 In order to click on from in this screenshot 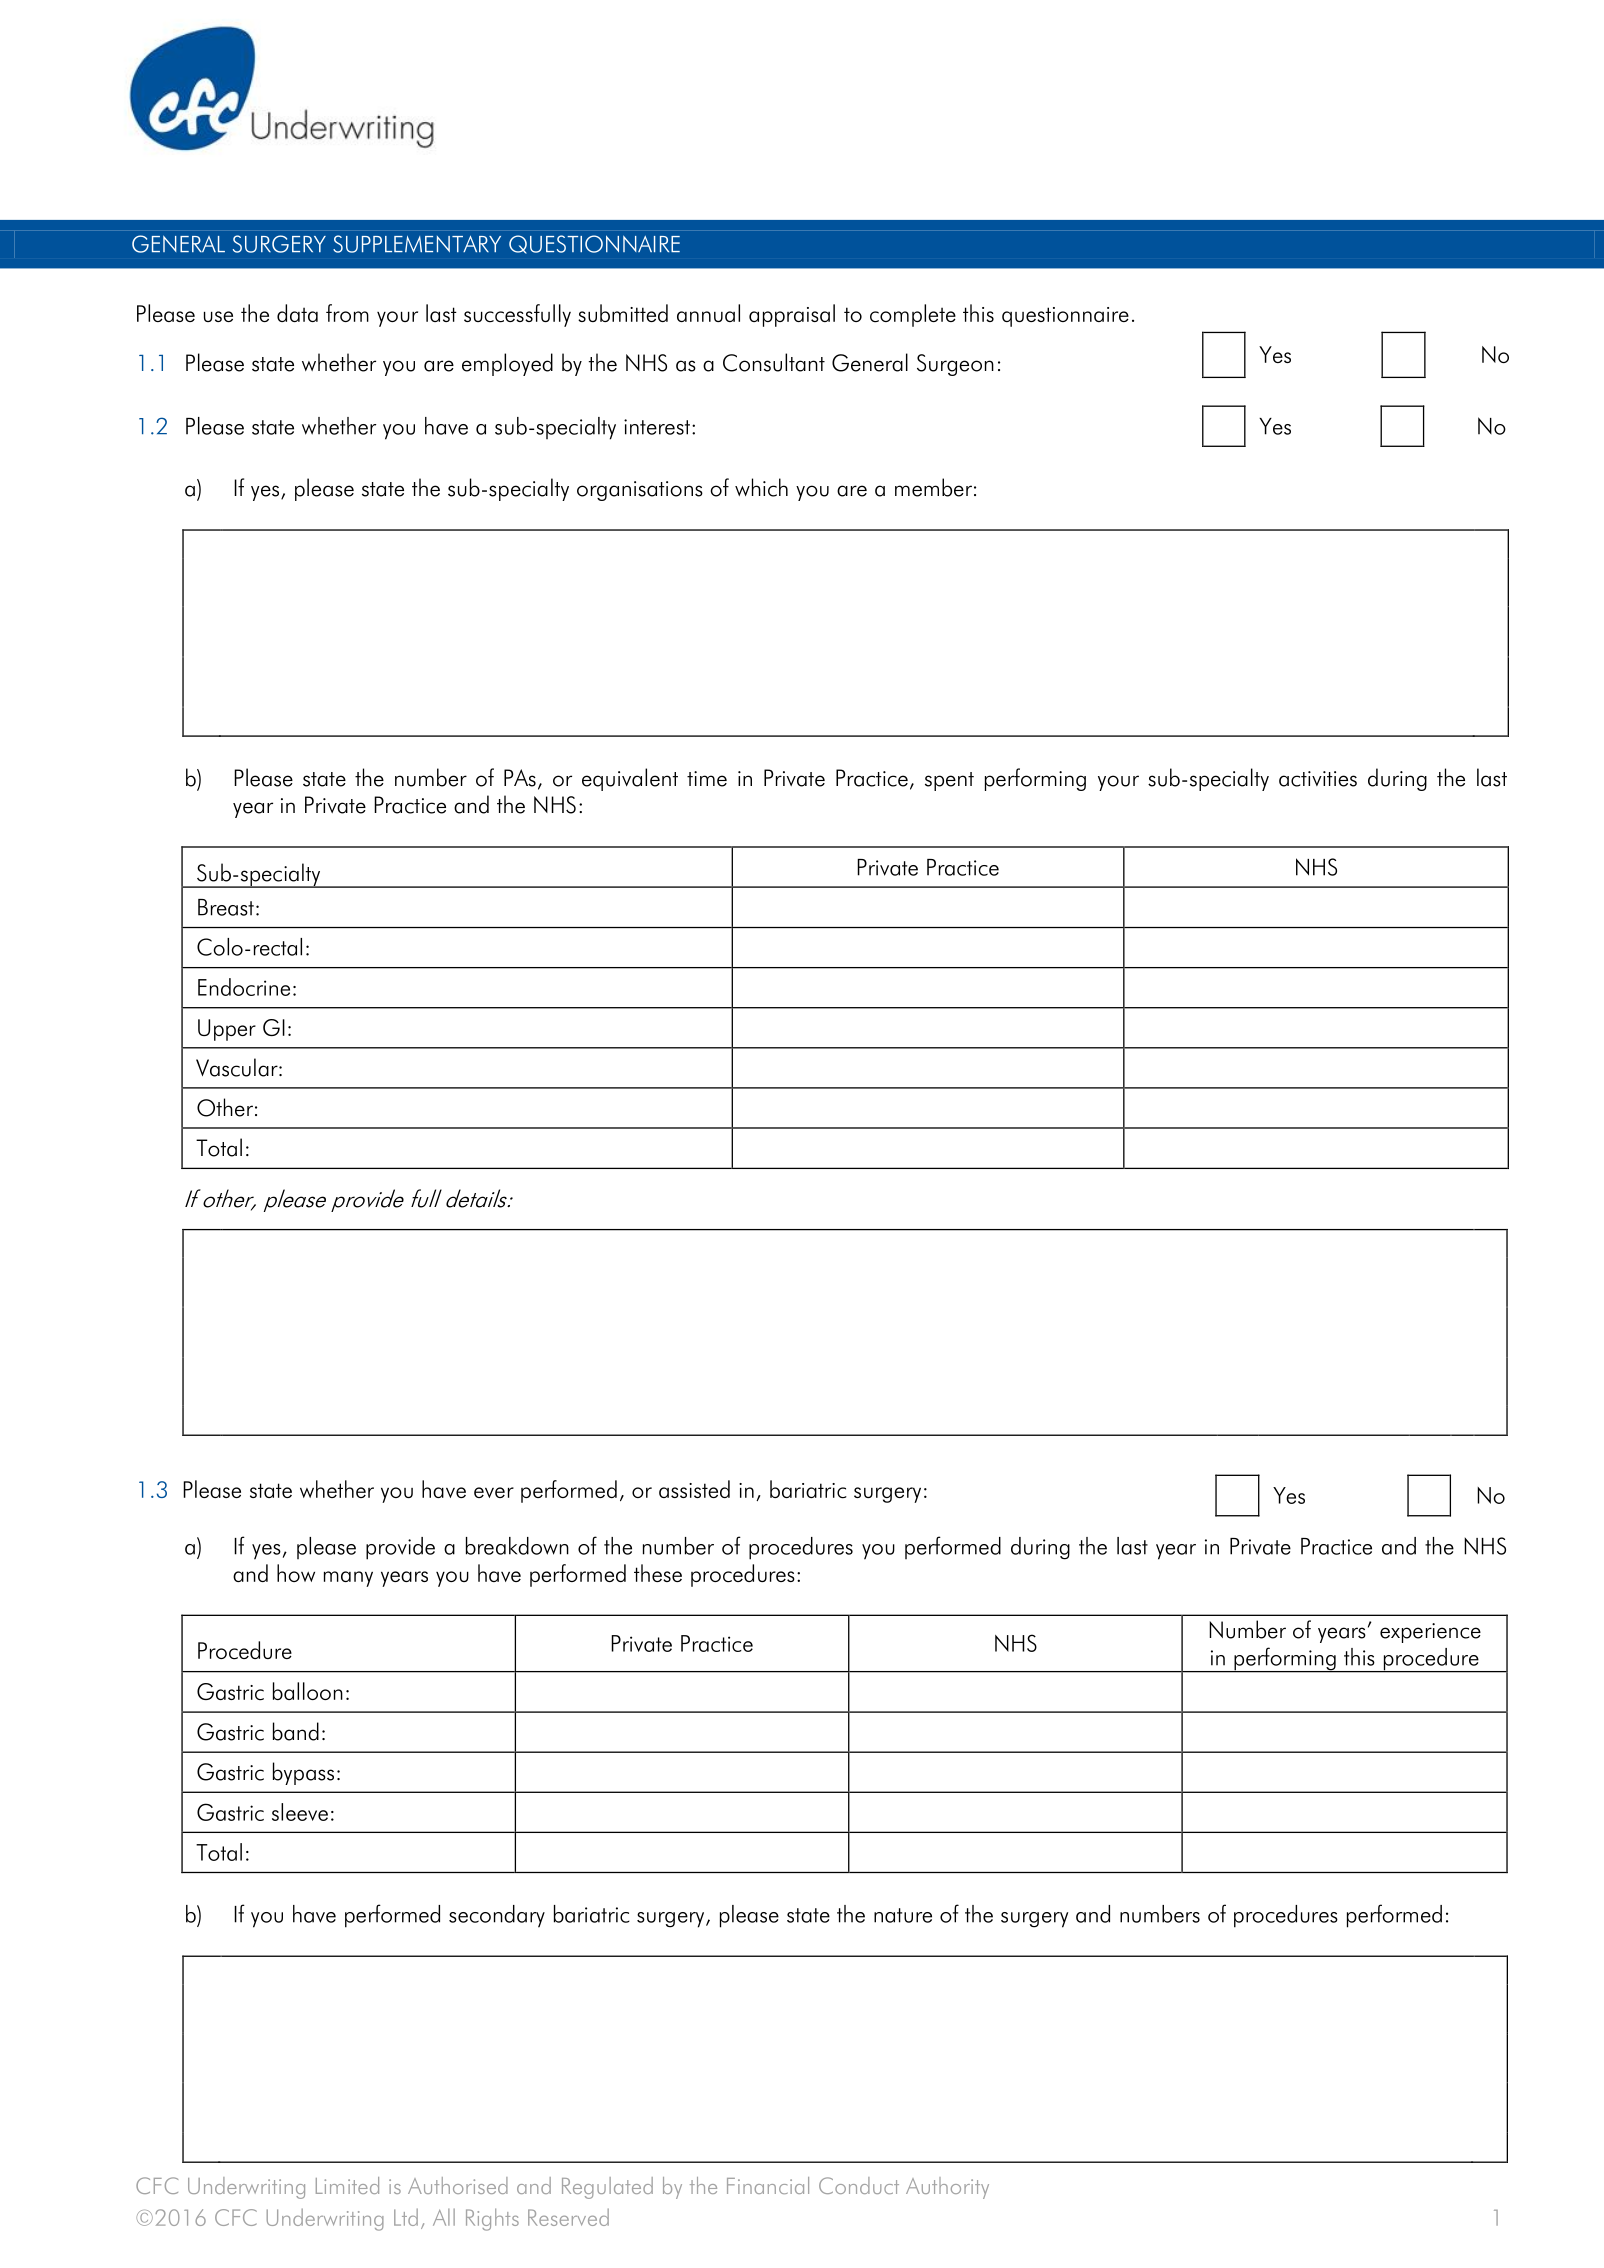, I will do `click(347, 313)`.
